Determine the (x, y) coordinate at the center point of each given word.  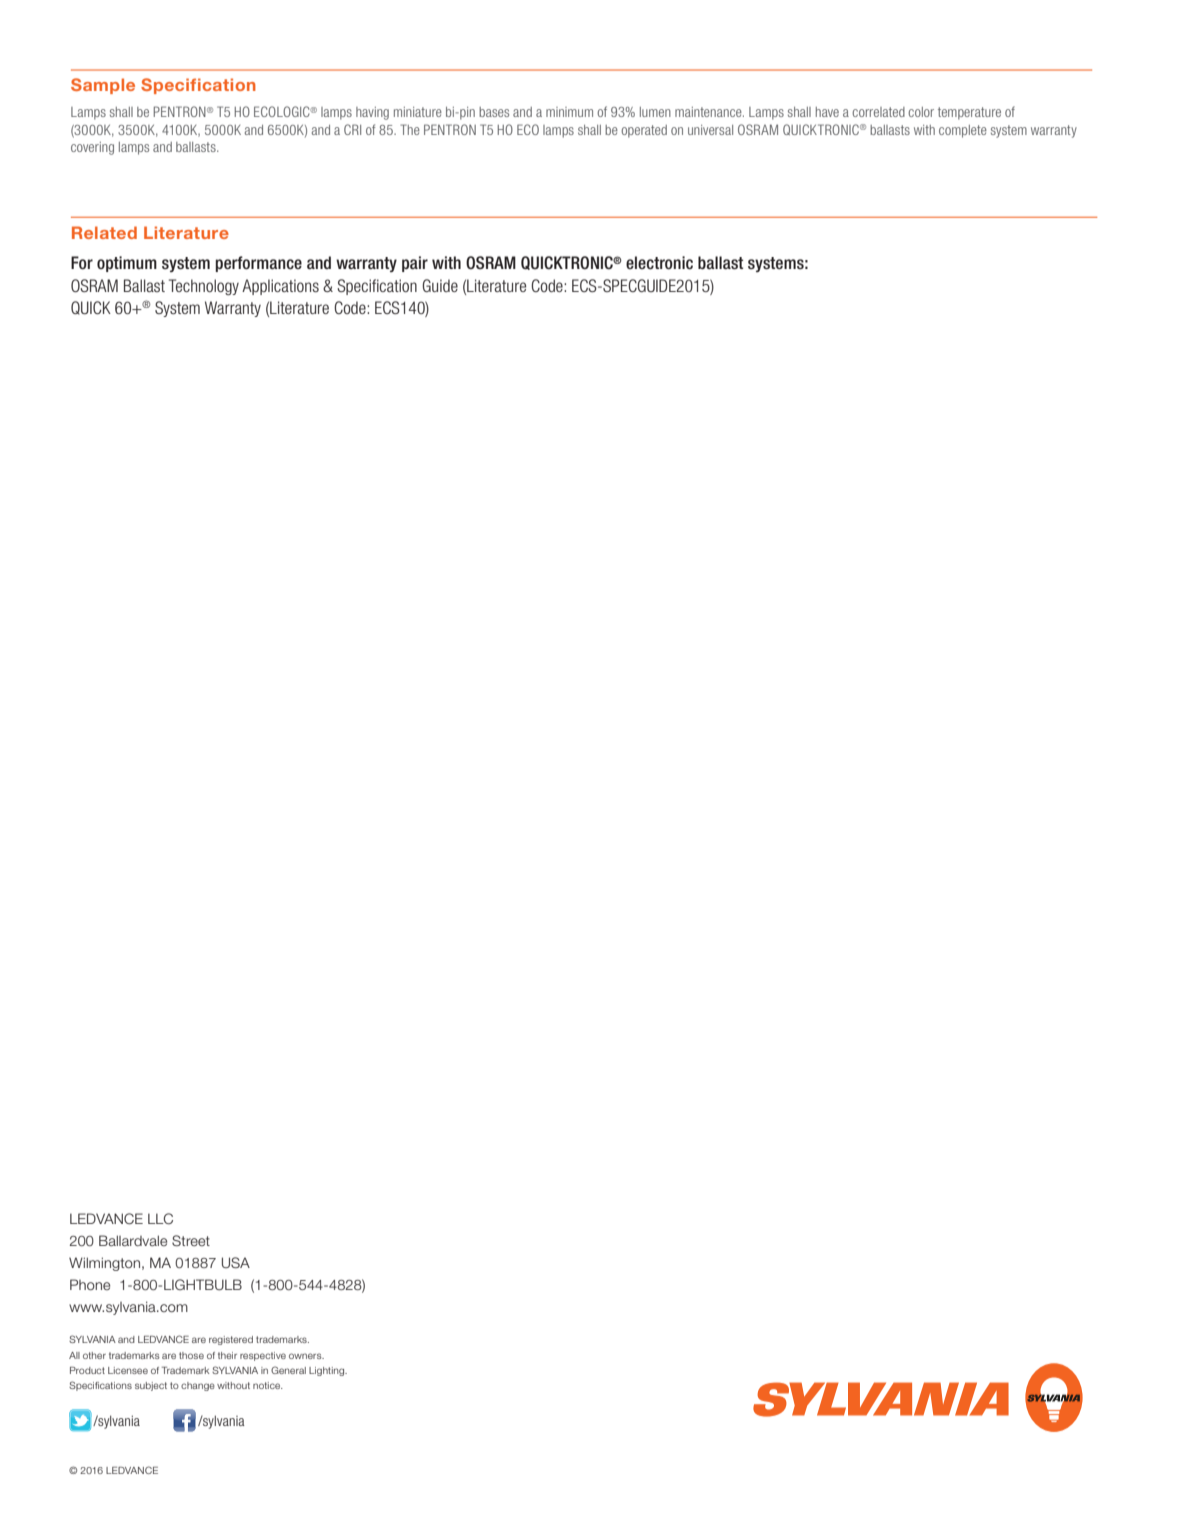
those (191, 1355)
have (827, 112)
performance (259, 264)
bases (494, 112)
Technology (204, 287)
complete (963, 131)
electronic (659, 263)
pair (415, 264)
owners (306, 1356)
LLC (160, 1218)
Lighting (328, 1371)
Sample (103, 86)
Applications (280, 287)
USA (236, 1262)
